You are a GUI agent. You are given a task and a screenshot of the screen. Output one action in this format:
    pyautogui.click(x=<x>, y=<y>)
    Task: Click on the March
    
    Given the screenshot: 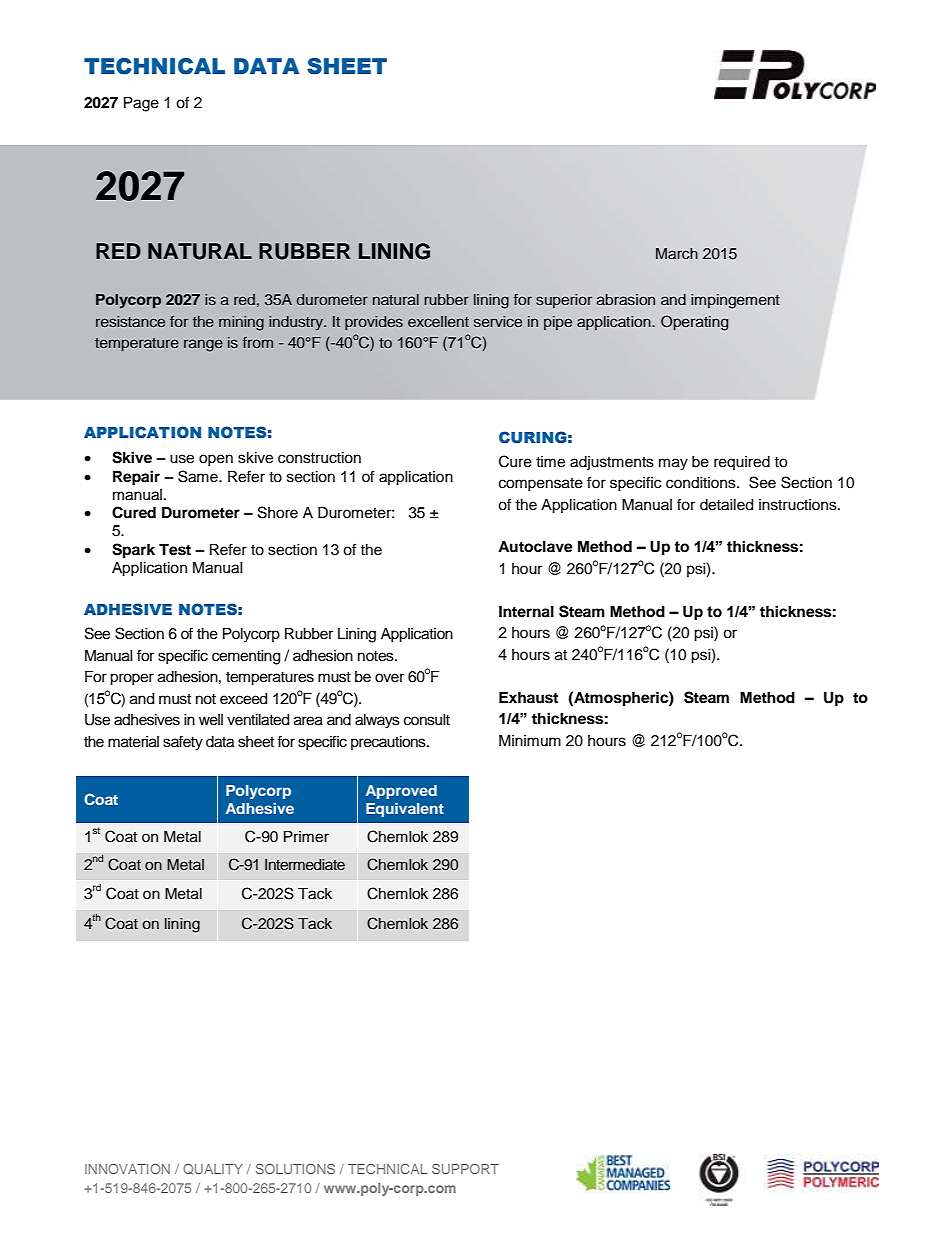 What is the action you would take?
    pyautogui.click(x=677, y=253)
